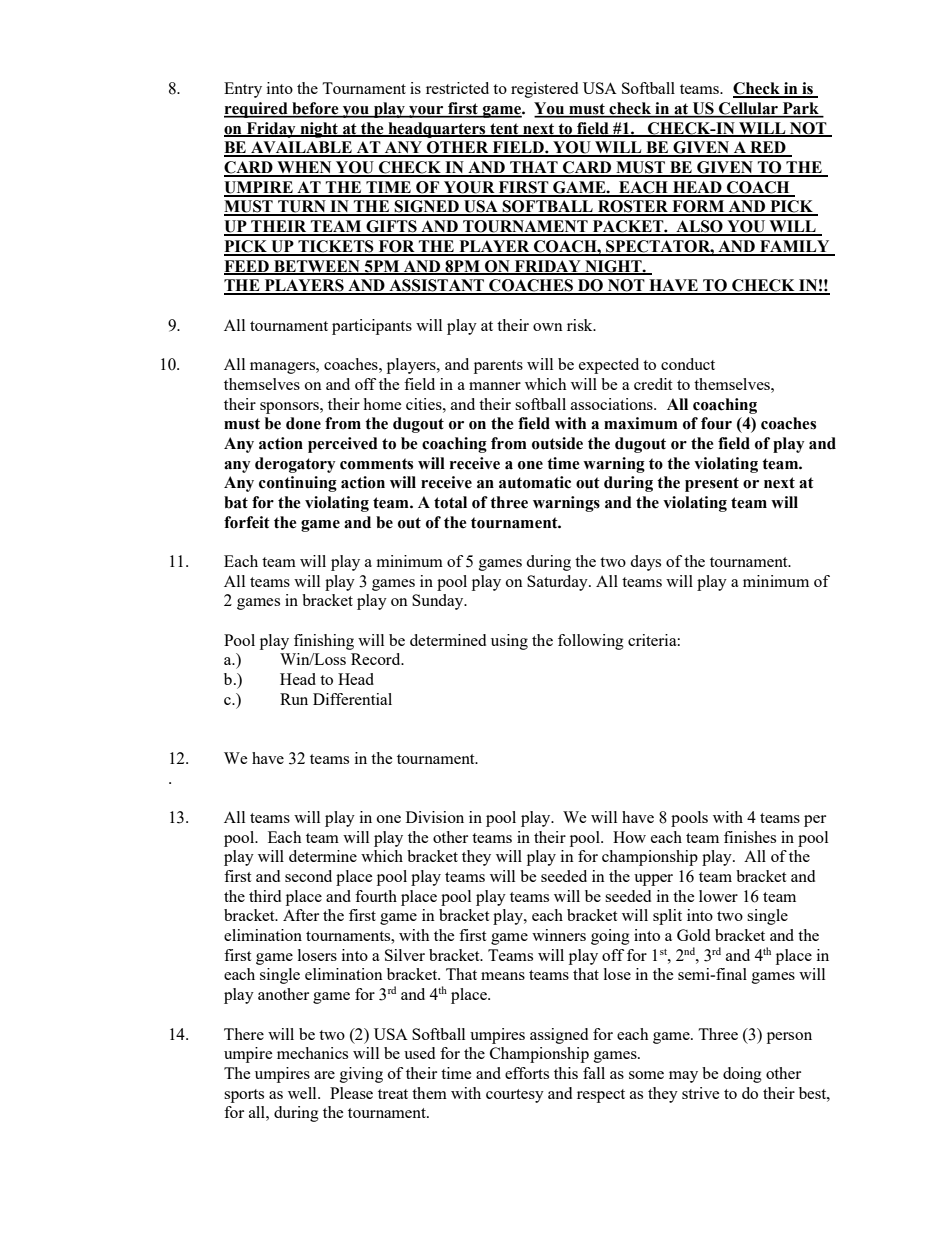 The width and height of the screenshot is (952, 1233). What do you see at coordinates (748, 109) in the screenshot?
I see `Cellular` at bounding box center [748, 109].
